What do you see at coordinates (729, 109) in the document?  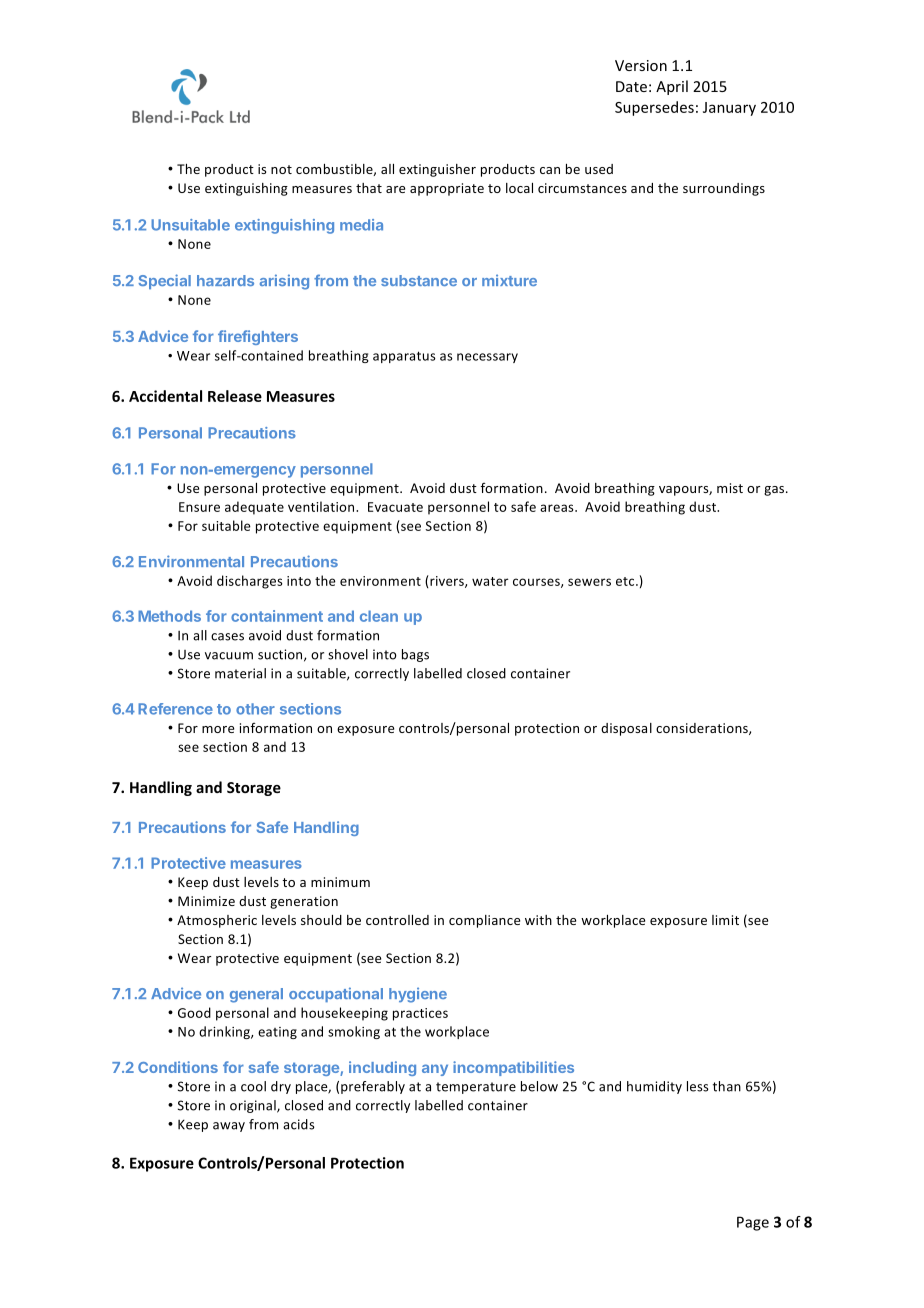 I see `January` at bounding box center [729, 109].
